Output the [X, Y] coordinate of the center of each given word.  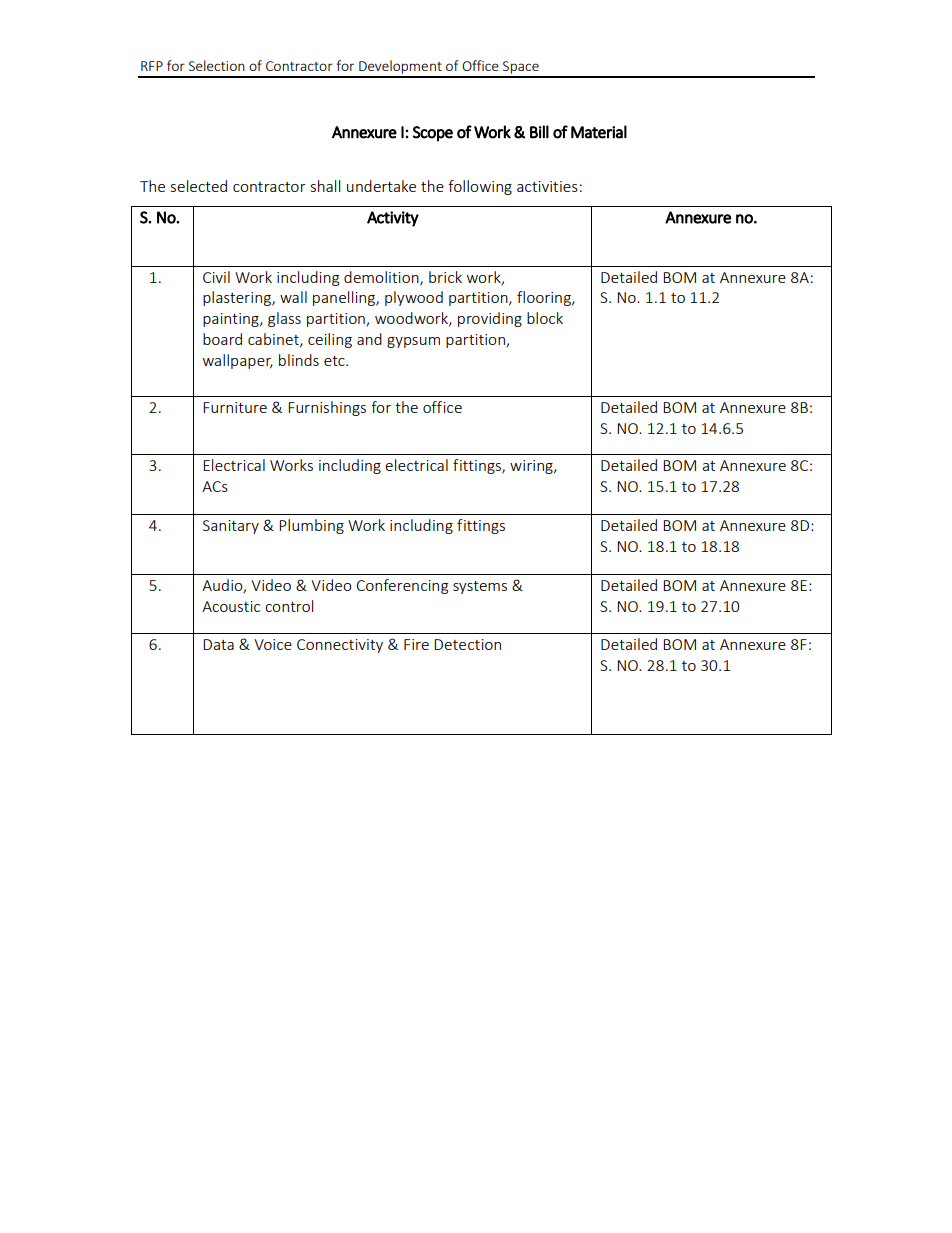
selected [199, 186]
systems [480, 587]
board [222, 339]
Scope [433, 133]
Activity [393, 219]
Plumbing [311, 526]
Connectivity [340, 646]
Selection [217, 65]
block [545, 318]
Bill [539, 132]
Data [218, 644]
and [369, 339]
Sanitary [231, 527]
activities [547, 186]
